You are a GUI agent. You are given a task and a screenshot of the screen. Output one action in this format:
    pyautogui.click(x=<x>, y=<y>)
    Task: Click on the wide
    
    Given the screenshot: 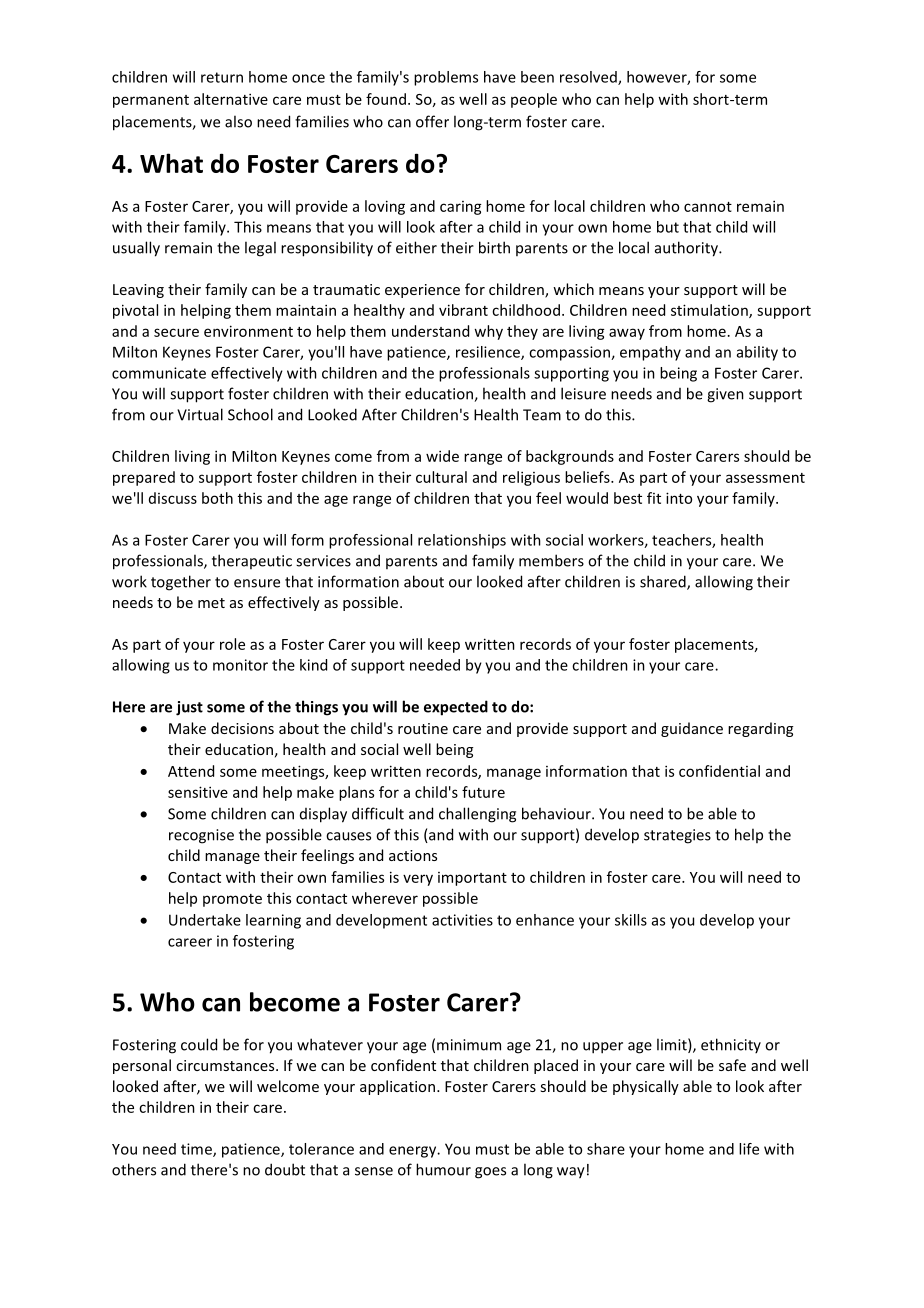 What is the action you would take?
    pyautogui.click(x=442, y=456)
